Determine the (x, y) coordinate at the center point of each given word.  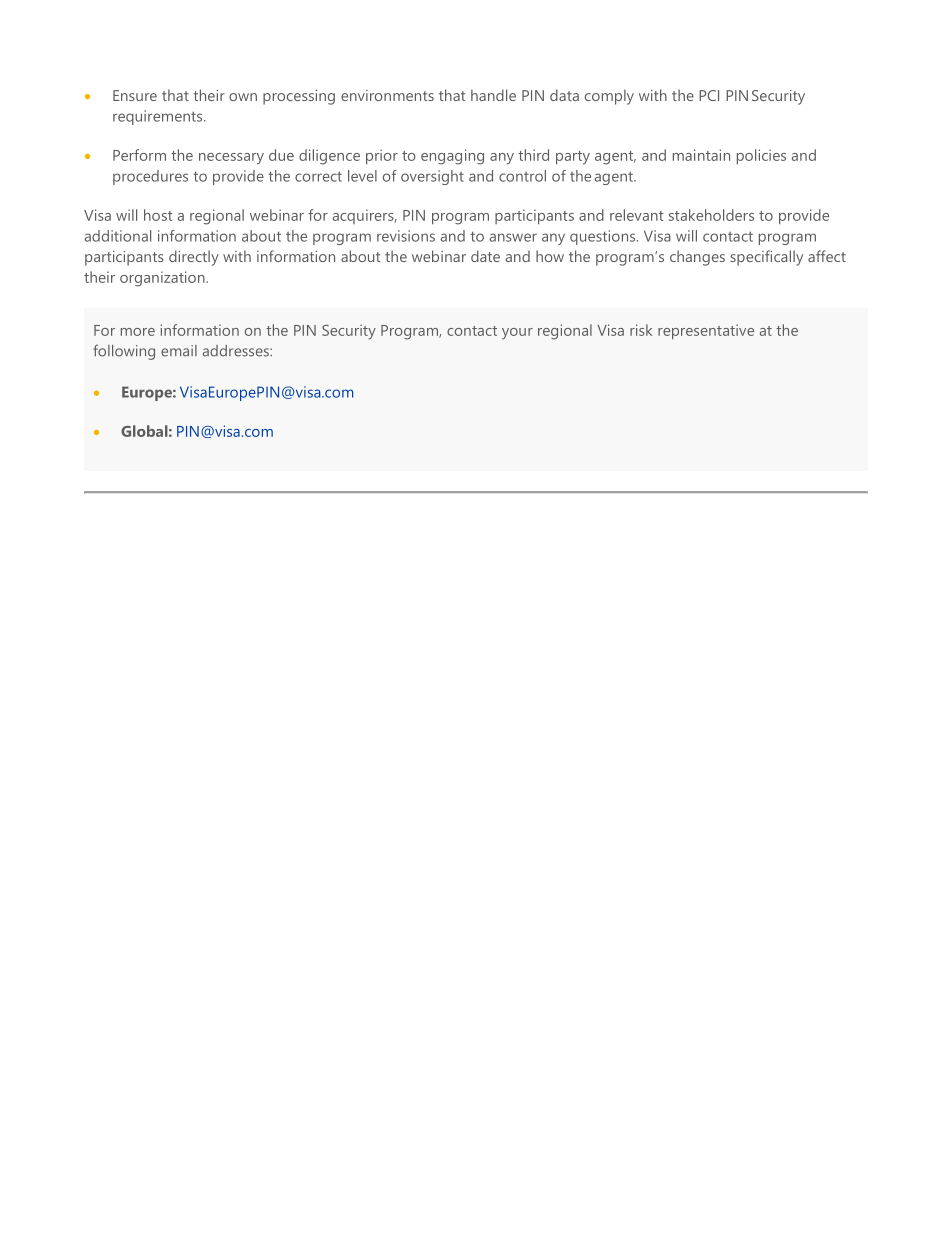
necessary (231, 159)
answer (513, 237)
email (179, 351)
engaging (452, 157)
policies (761, 157)
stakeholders (711, 215)
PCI (709, 95)
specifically (766, 258)
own (243, 97)
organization (163, 279)
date (485, 256)
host (158, 215)
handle (493, 95)
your (517, 333)
